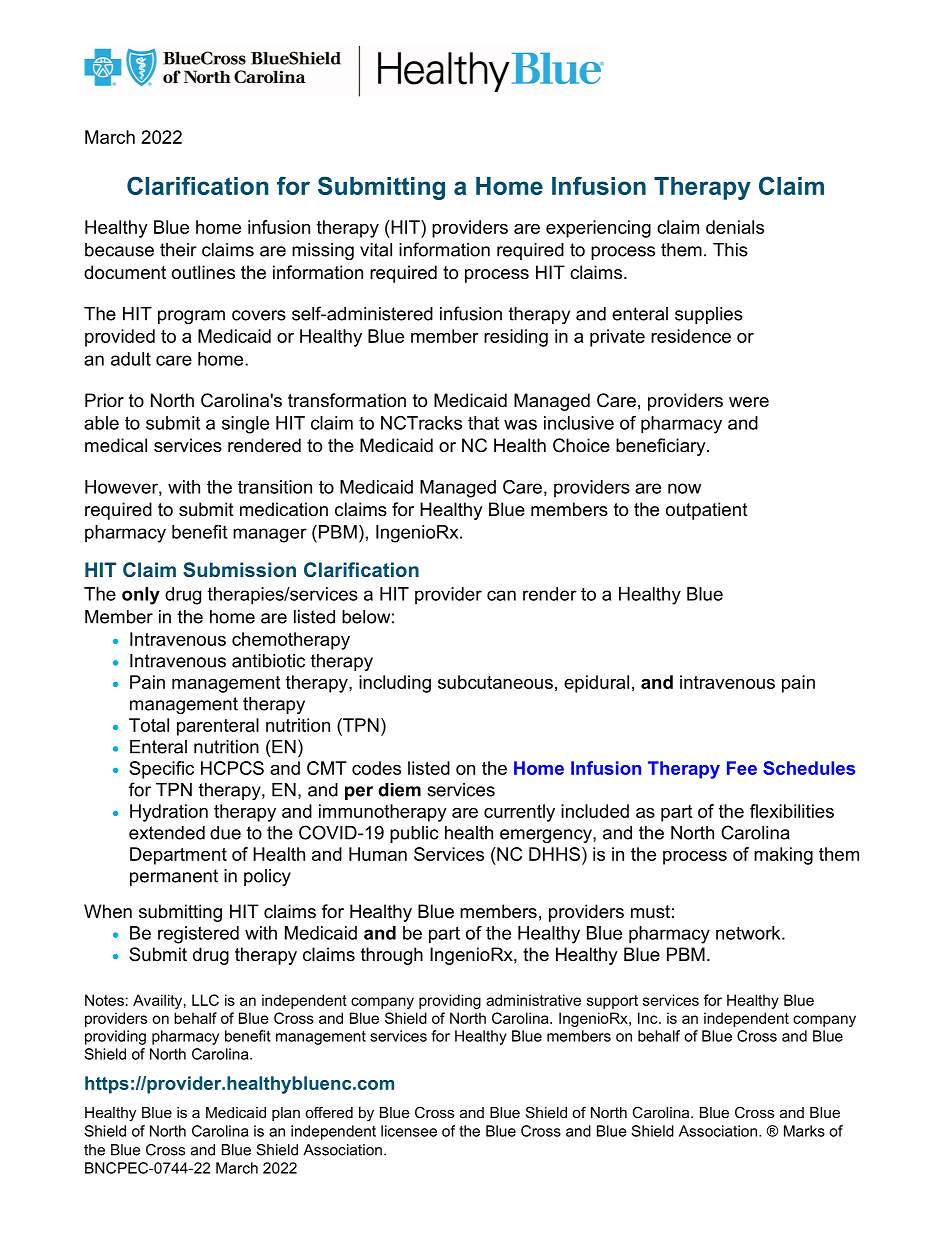 Image resolution: width=952 pixels, height=1233 pixels. What do you see at coordinates (378, 854) in the screenshot?
I see `Human` at bounding box center [378, 854].
